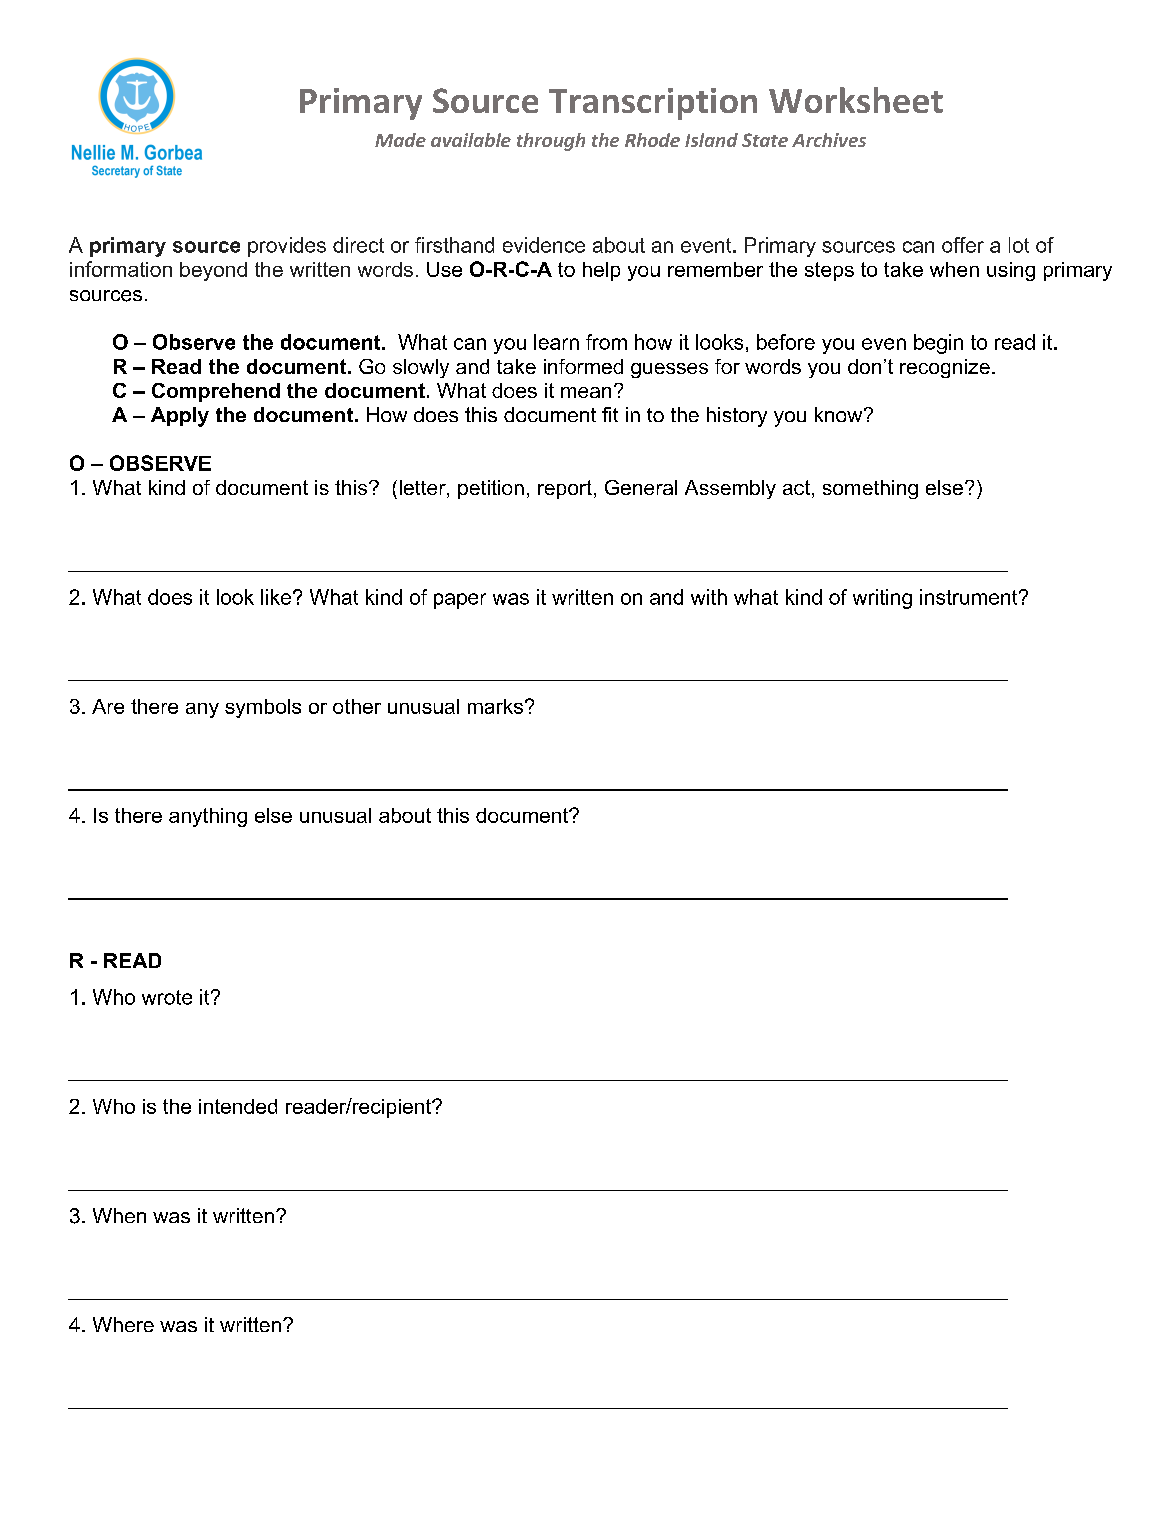 This screenshot has height=1519, width=1174. I want to click on Where, so click(123, 1324).
